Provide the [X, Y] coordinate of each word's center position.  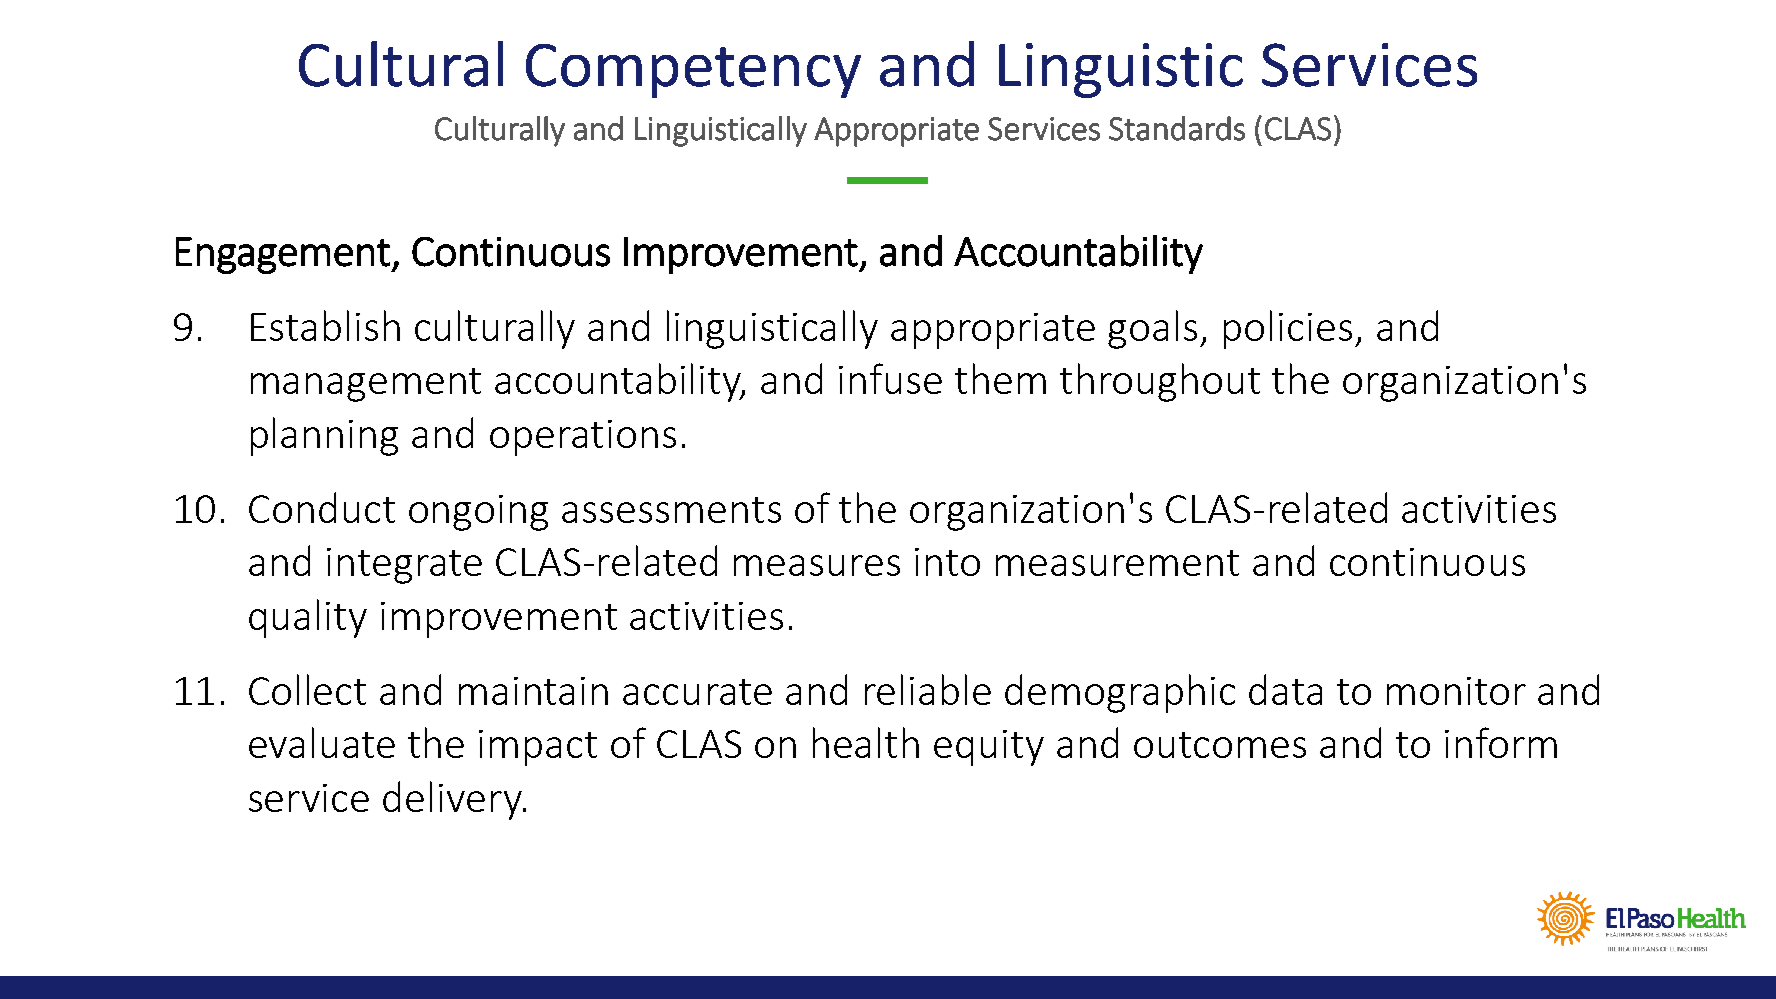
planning [324, 436]
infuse [890, 378]
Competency [693, 71]
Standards [1177, 128]
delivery [453, 800]
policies [1288, 329]
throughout [1160, 382]
